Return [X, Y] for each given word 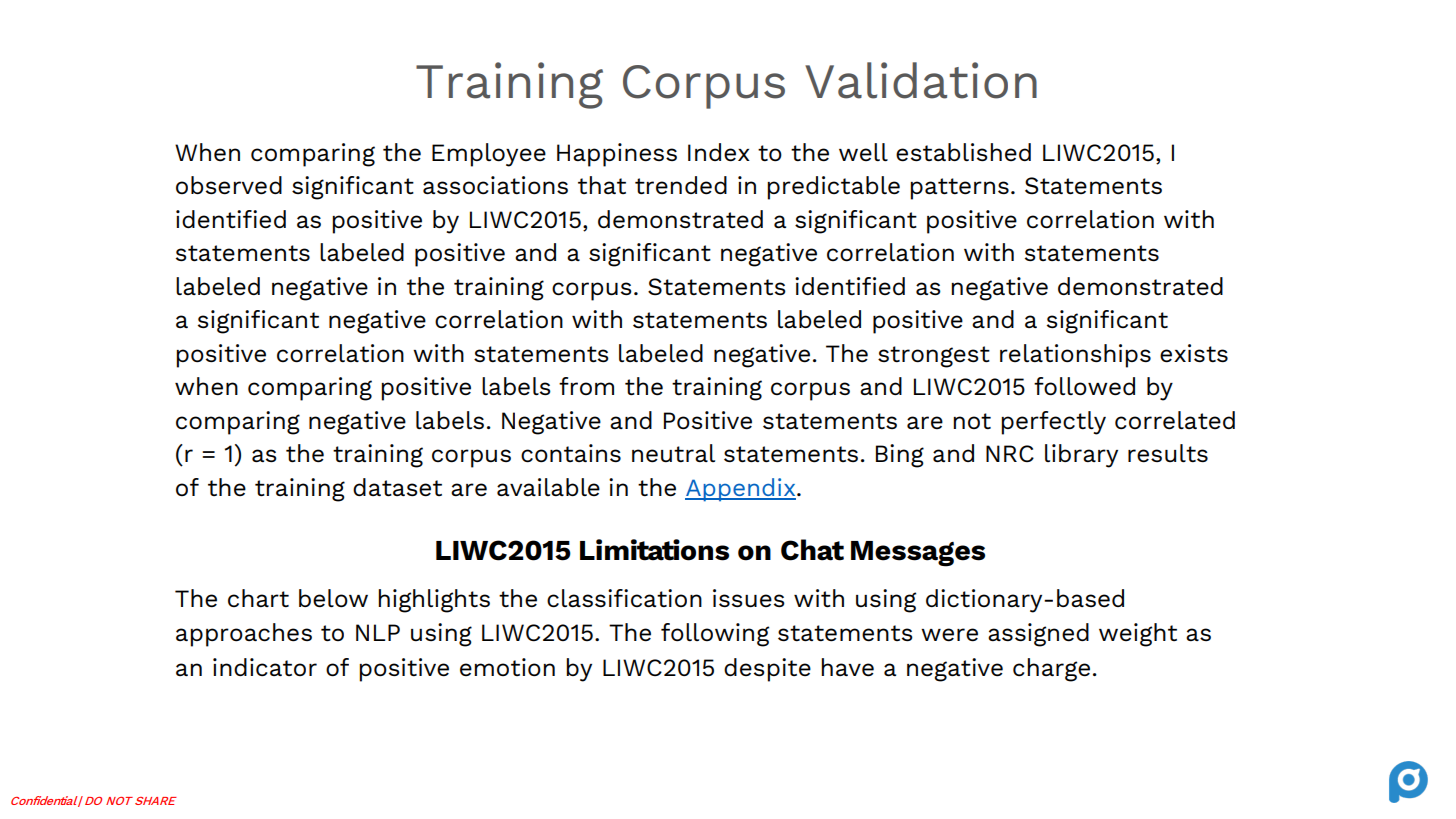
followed [1084, 386]
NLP [378, 632]
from [586, 386]
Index [719, 152]
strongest [934, 357]
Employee [489, 155]
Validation [921, 80]
